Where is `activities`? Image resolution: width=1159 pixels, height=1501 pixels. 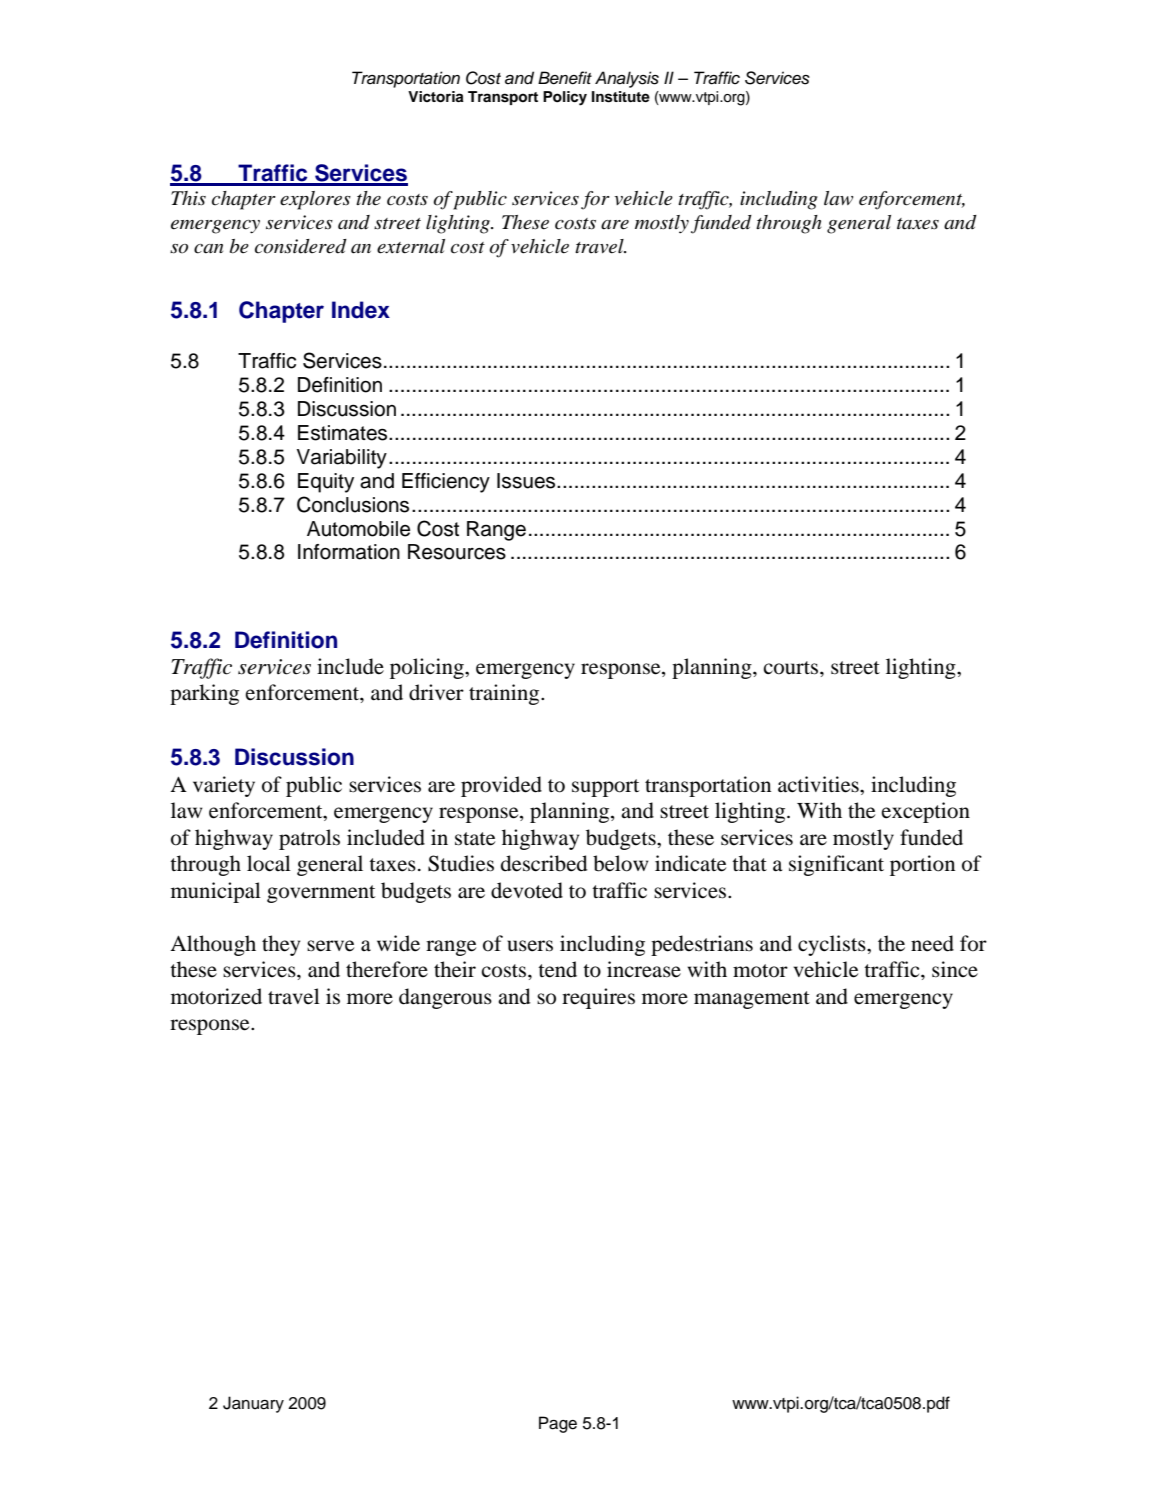
activities is located at coordinates (819, 784).
